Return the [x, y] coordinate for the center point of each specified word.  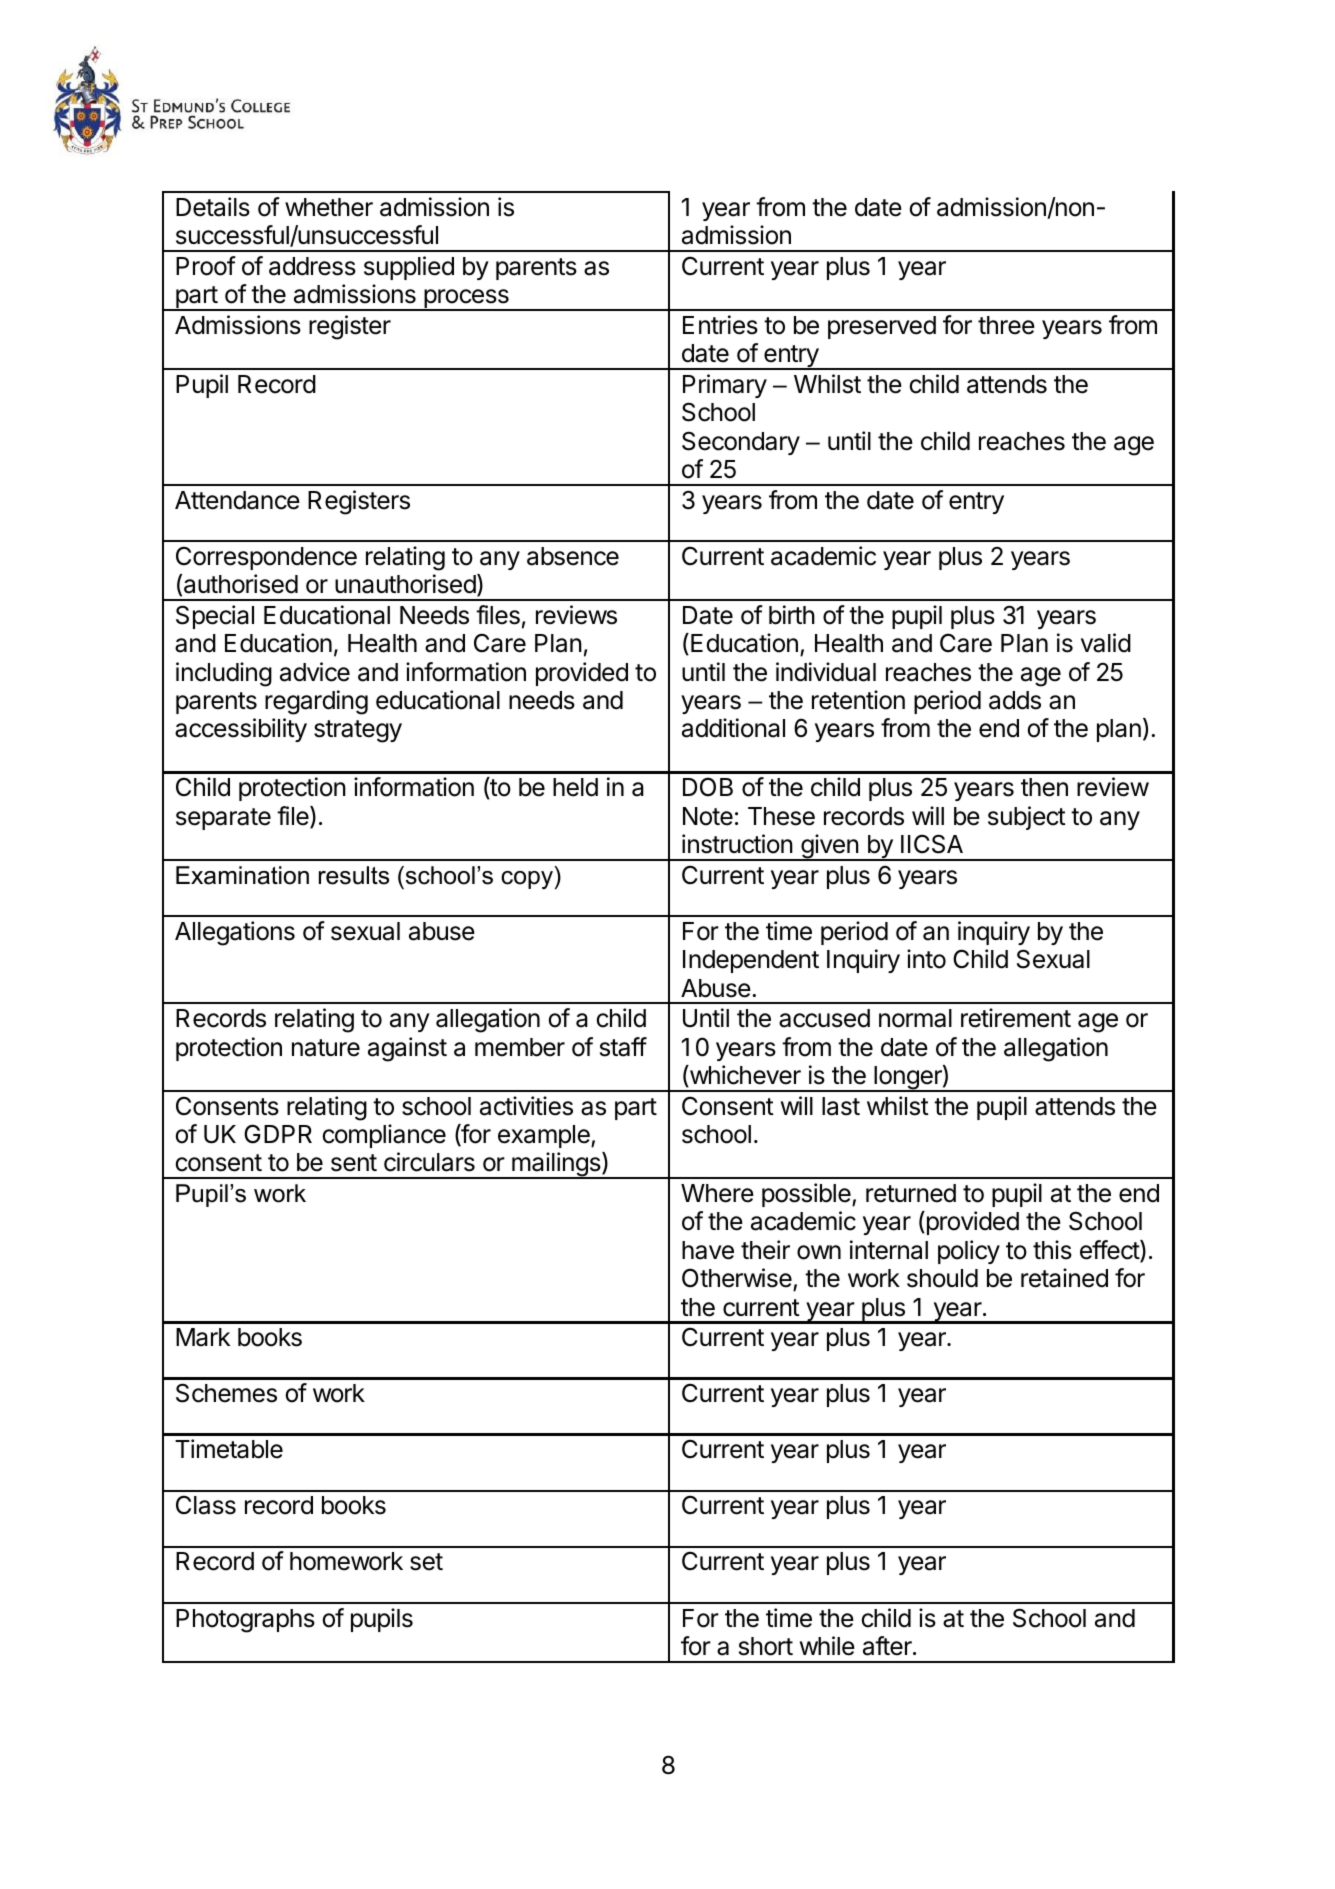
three [1006, 325]
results [354, 875]
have [708, 1250]
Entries [720, 325]
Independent [751, 961]
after [888, 1646]
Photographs [245, 1621]
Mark [203, 1337]
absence [573, 556]
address [312, 266]
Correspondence [266, 558]
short [766, 1646]
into [926, 959]
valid [1106, 643]
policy [969, 1252]
